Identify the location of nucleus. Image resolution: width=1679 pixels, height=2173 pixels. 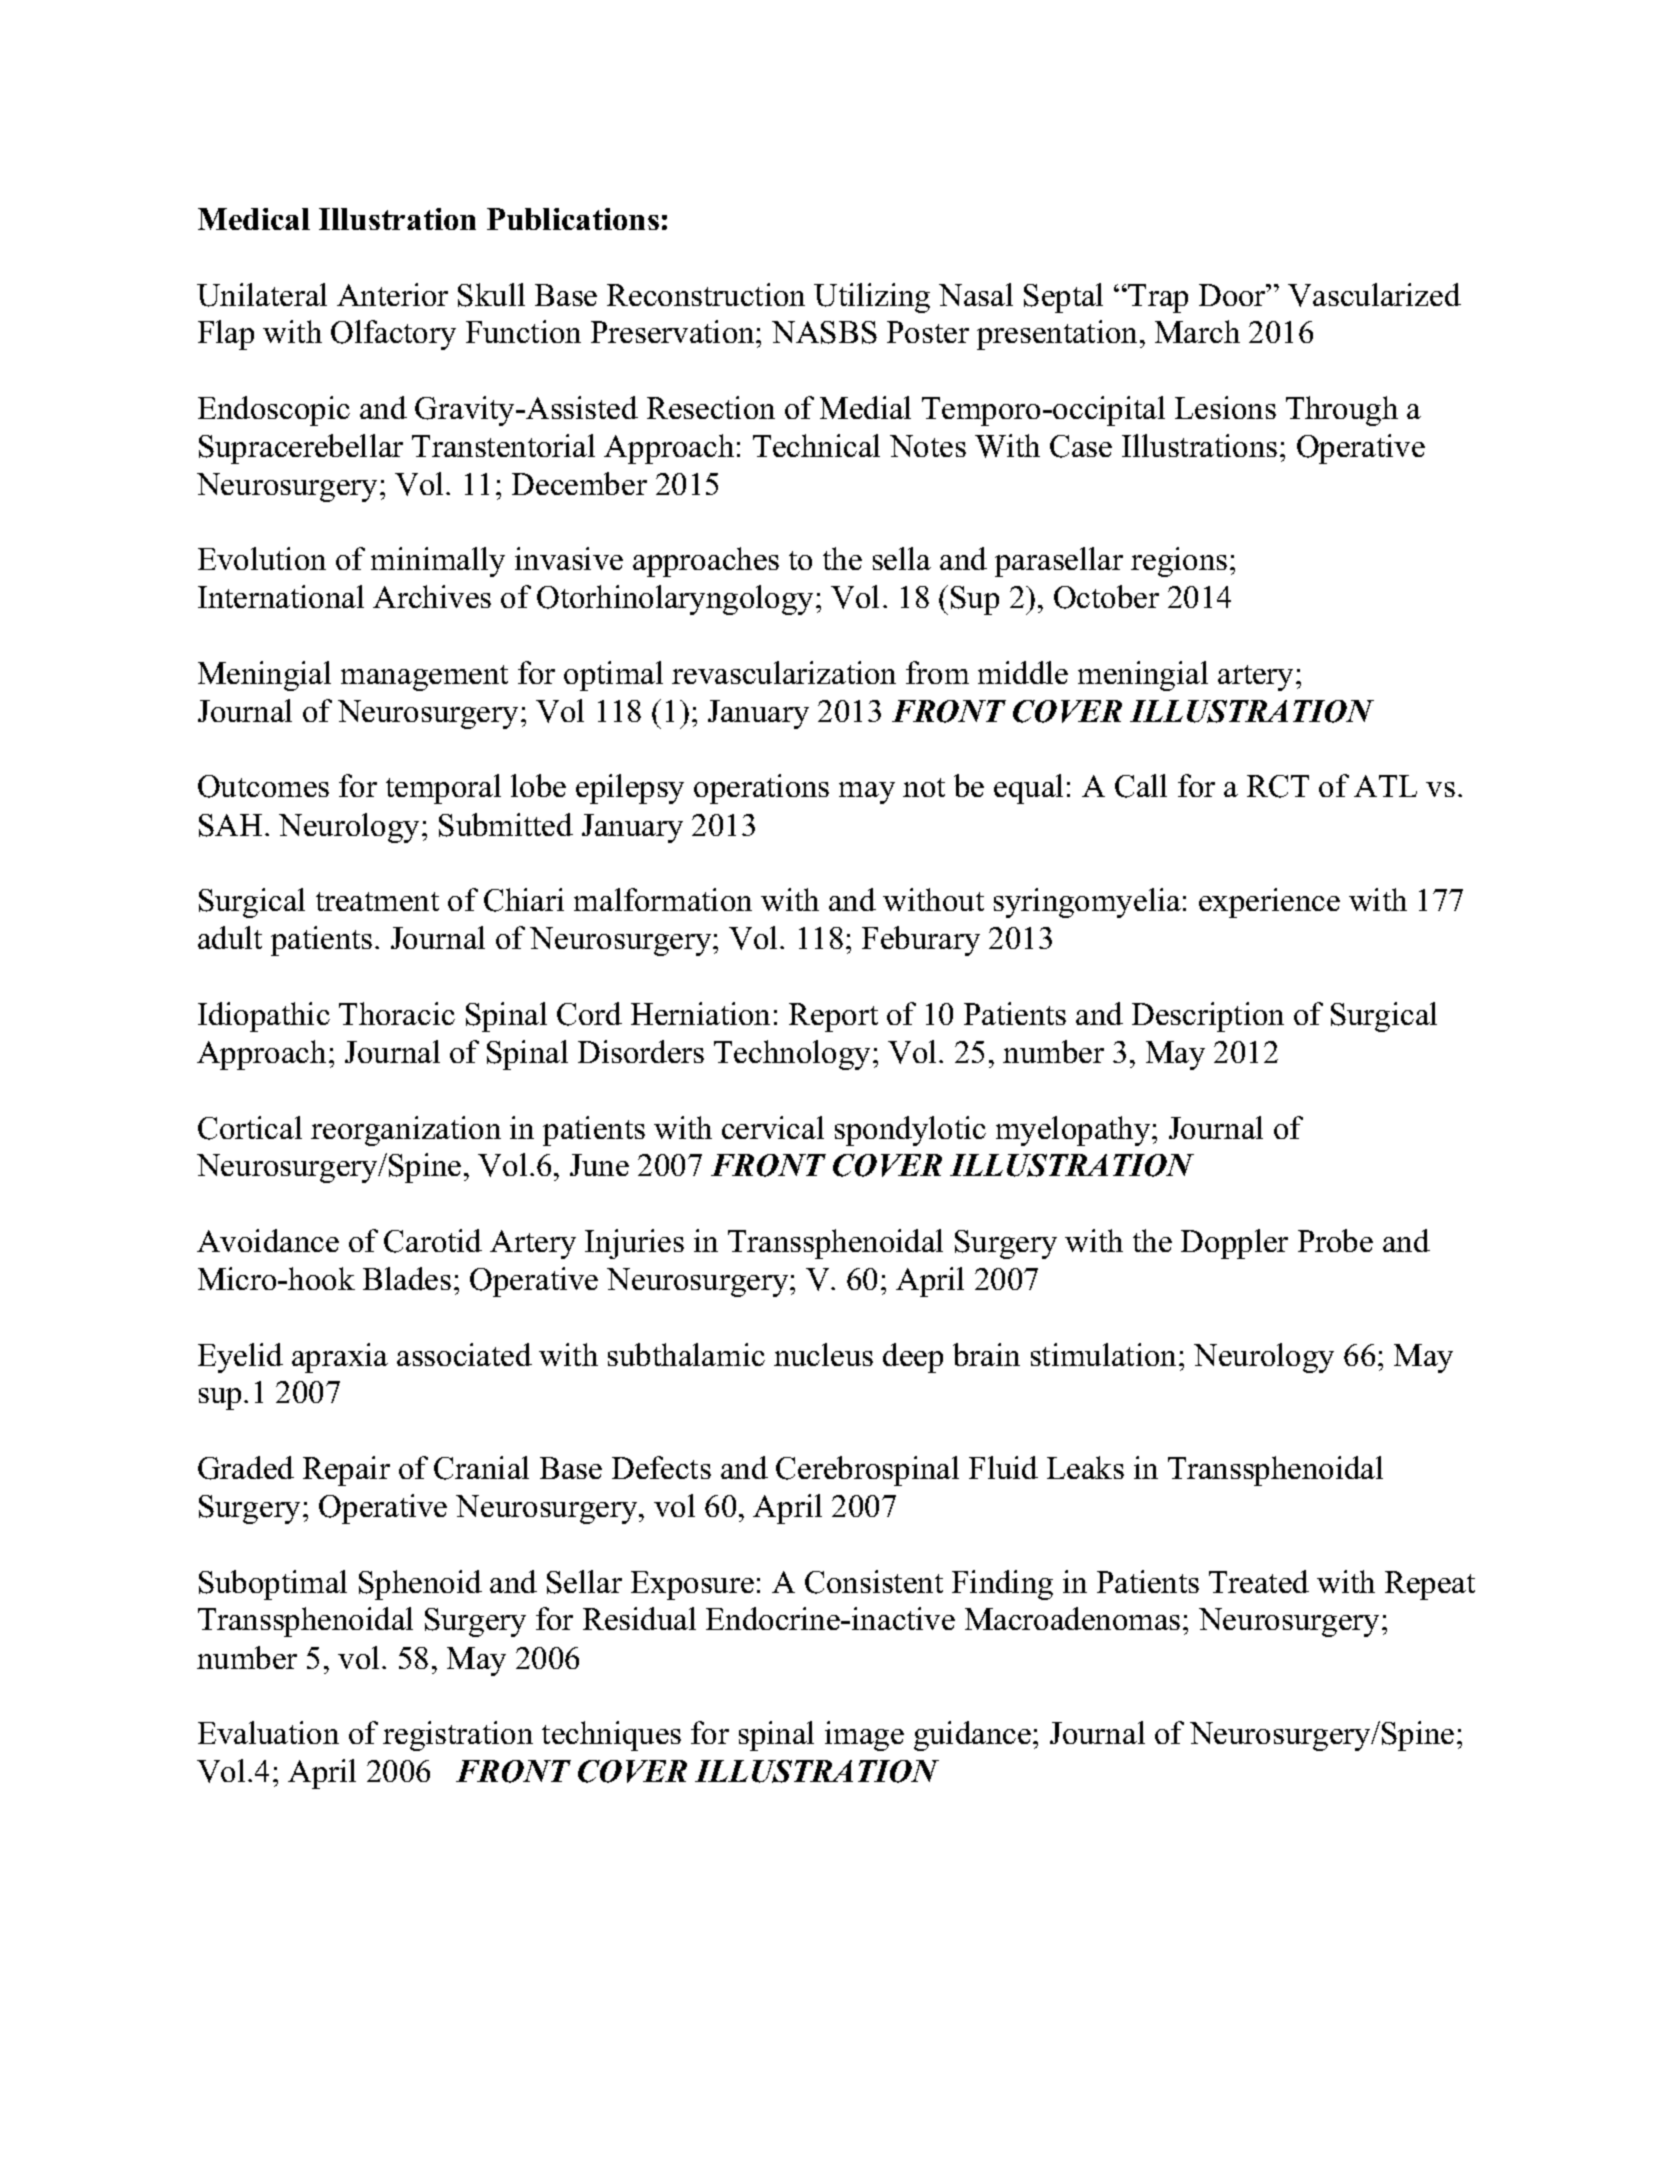
(823, 1354).
